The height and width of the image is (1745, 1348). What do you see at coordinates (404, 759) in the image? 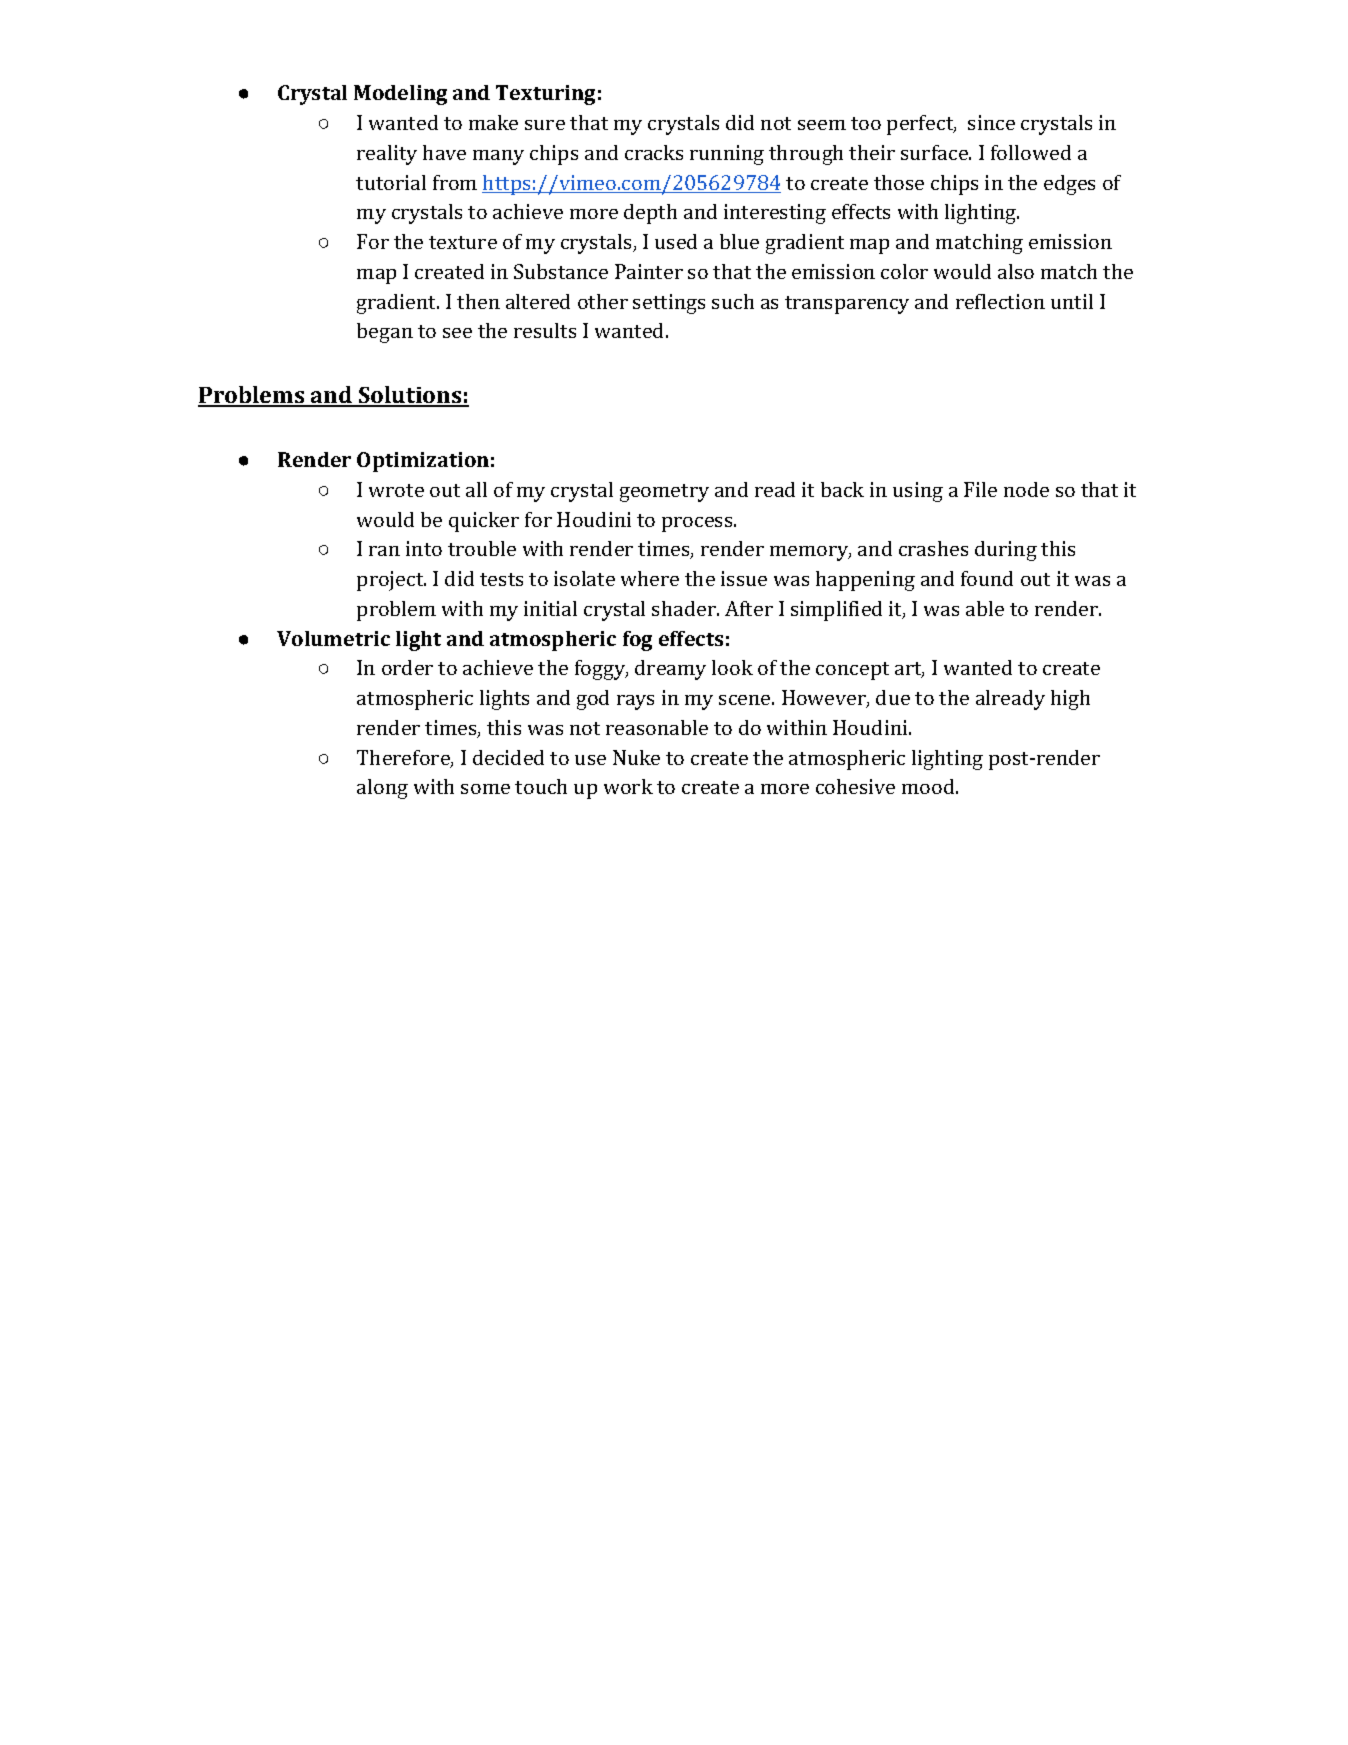
I see `Therefore` at bounding box center [404, 759].
